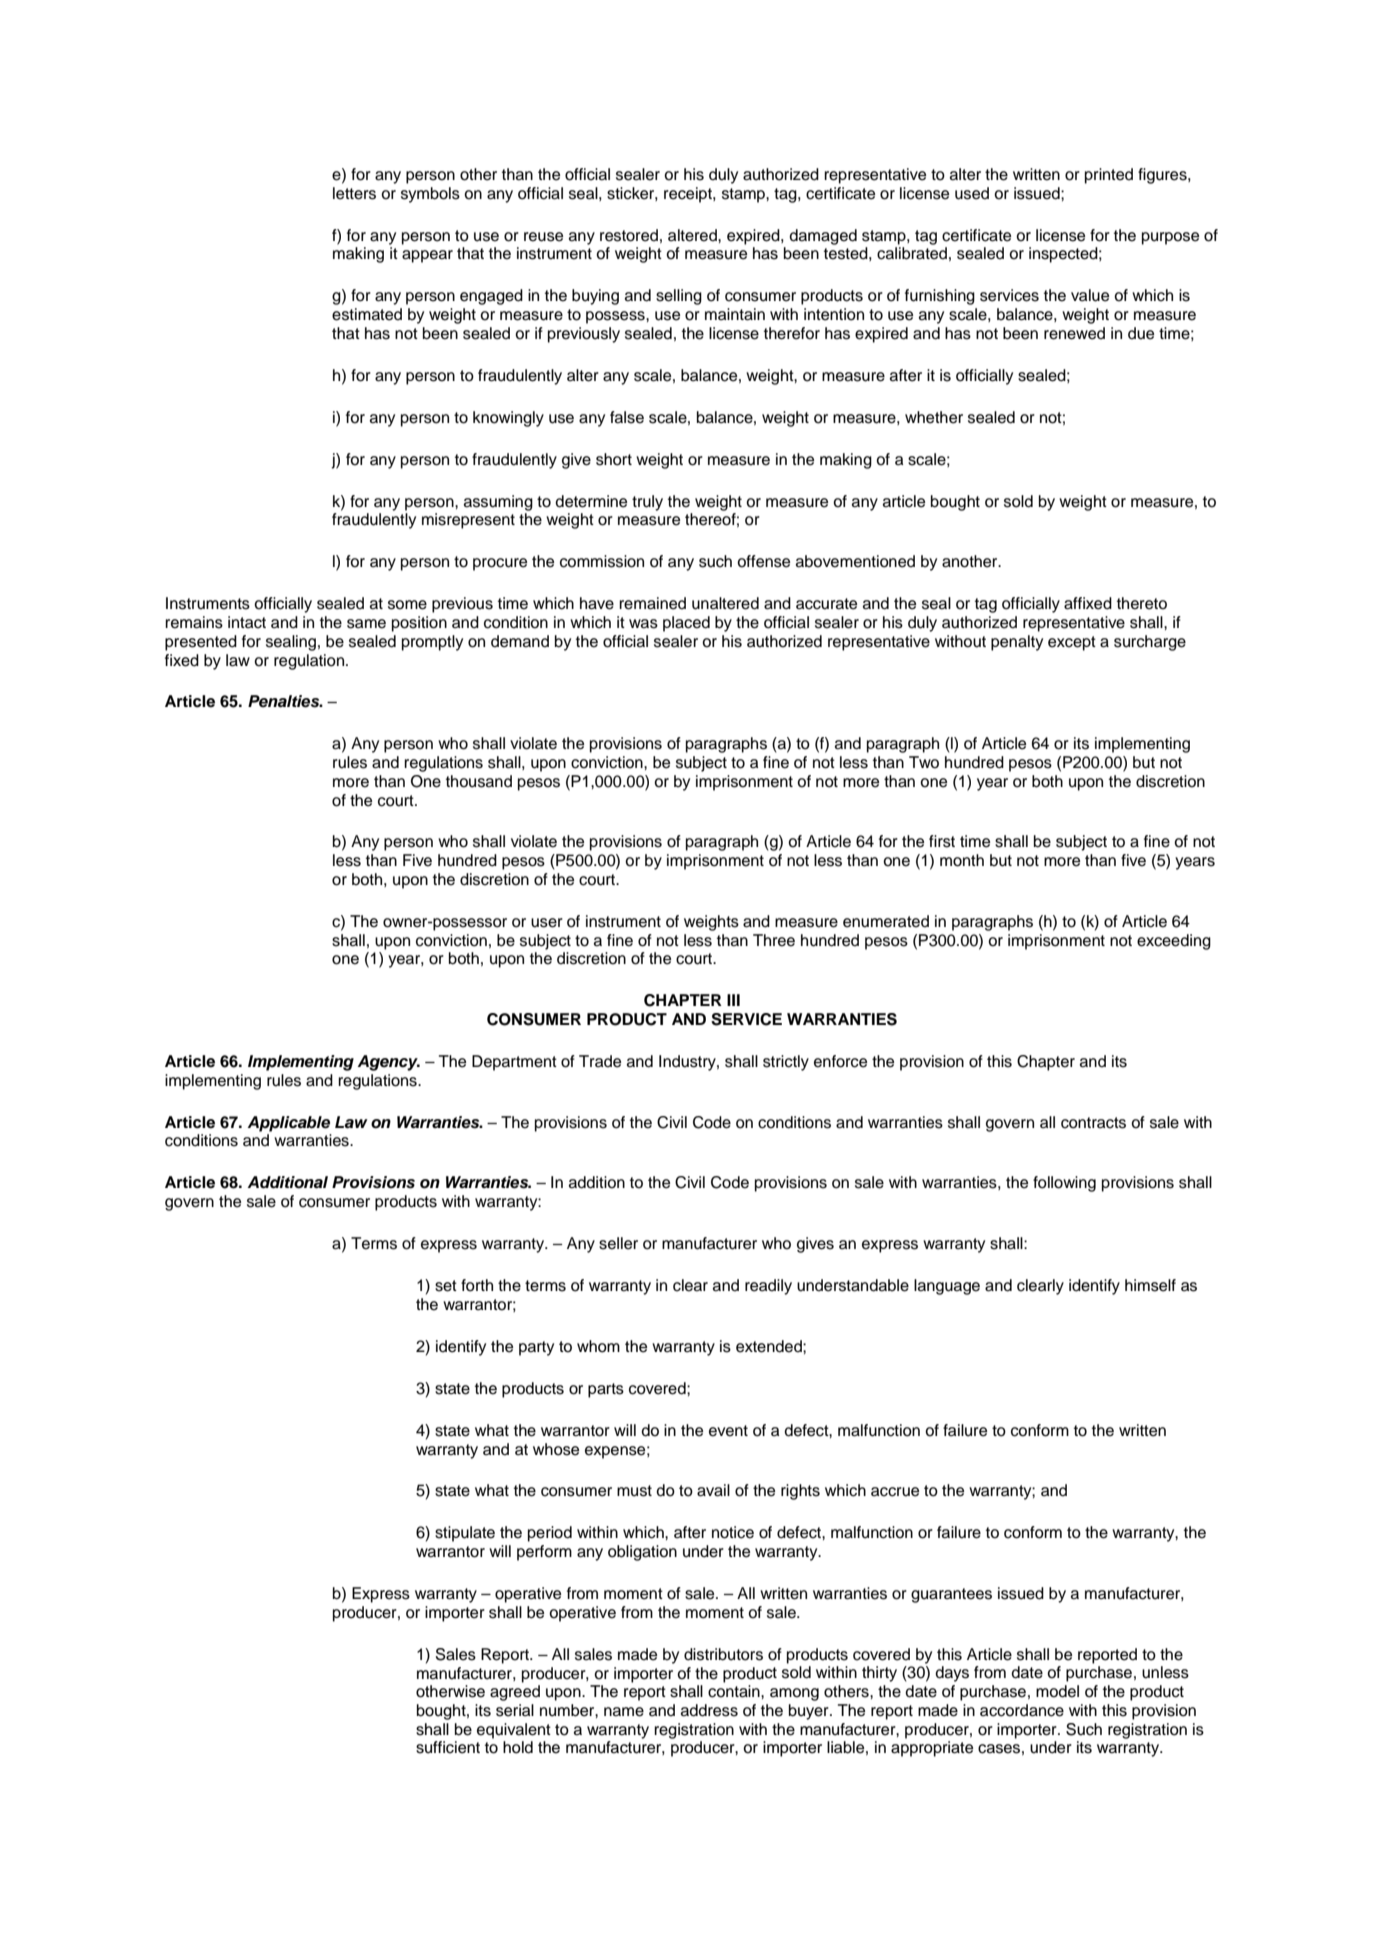 Image resolution: width=1384 pixels, height=1958 pixels. Describe the element at coordinates (618, 1243) in the screenshot. I see `seller` at that location.
